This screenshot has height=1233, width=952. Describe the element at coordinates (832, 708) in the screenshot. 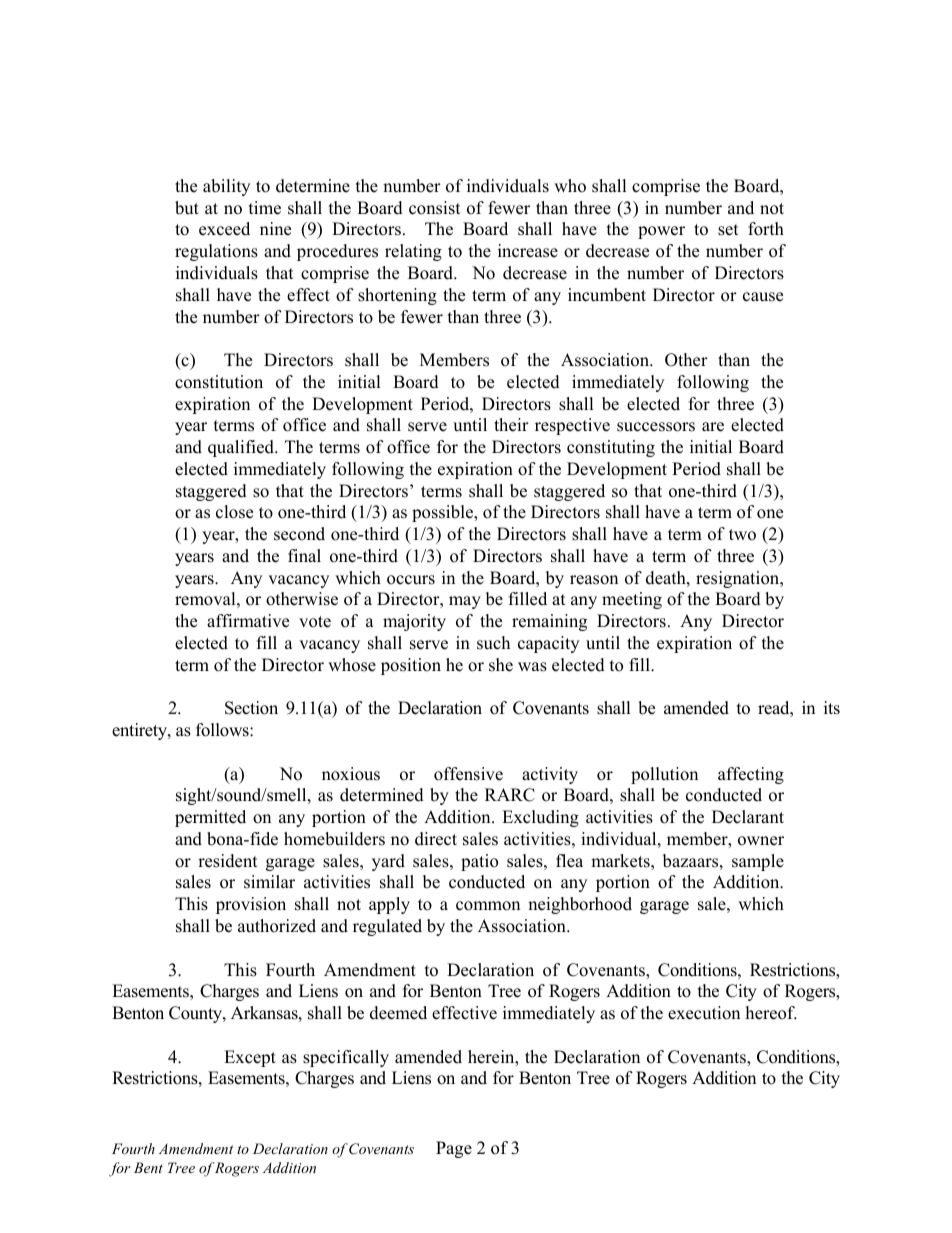

I see `its` at that location.
